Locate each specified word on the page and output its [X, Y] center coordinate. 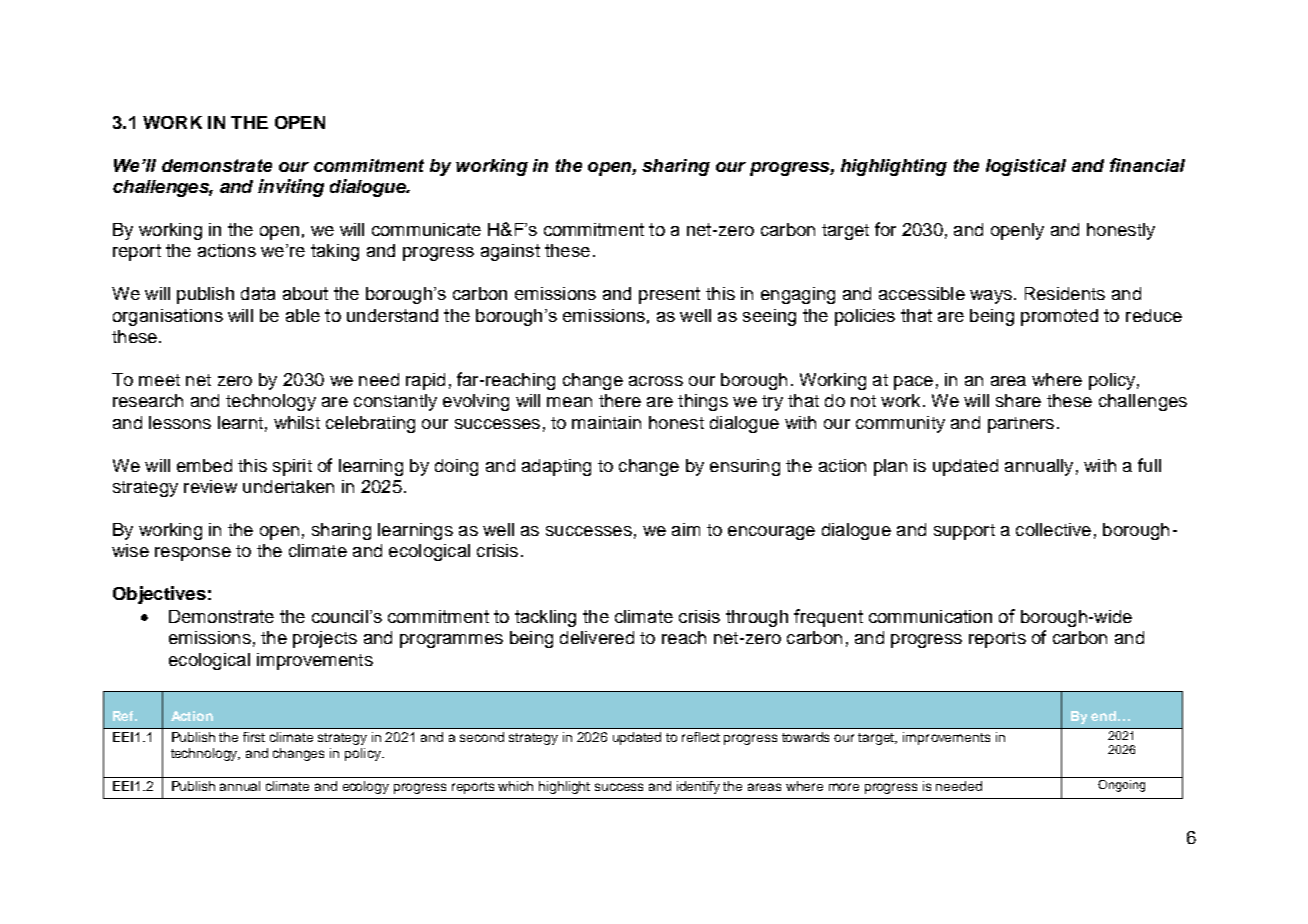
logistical [1026, 167]
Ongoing [1121, 784]
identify [698, 787]
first [254, 737]
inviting [291, 188]
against [510, 252]
